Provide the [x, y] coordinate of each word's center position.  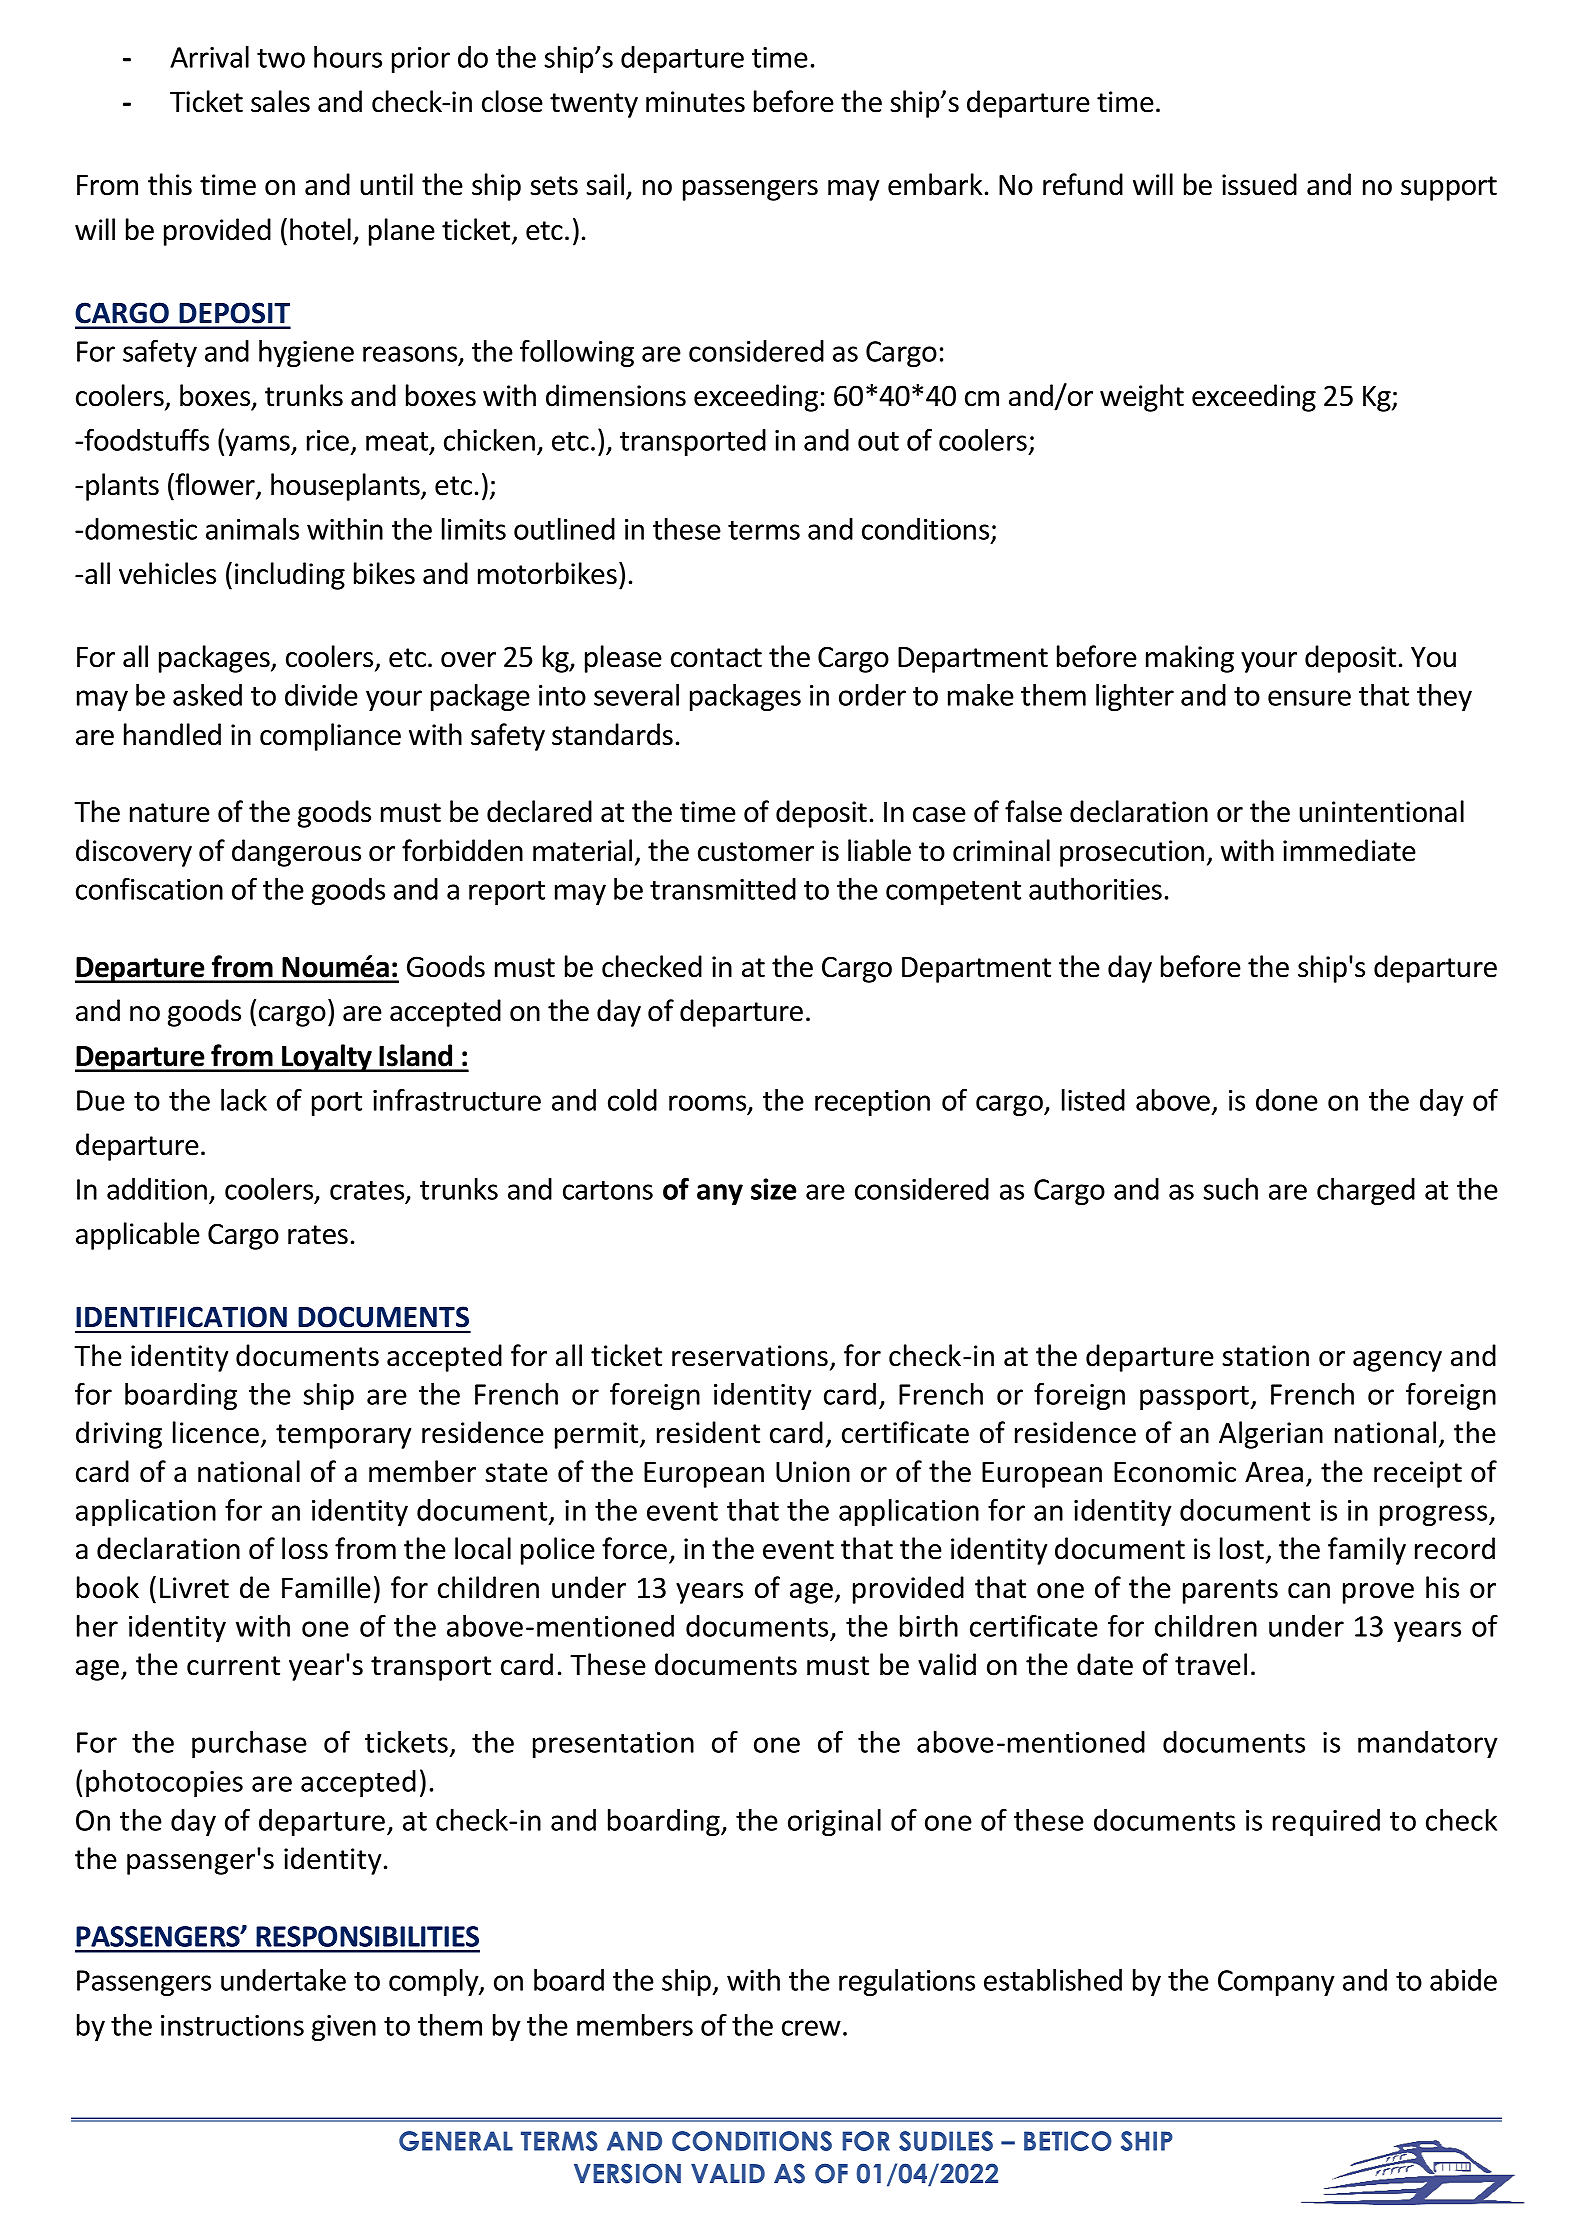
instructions [232, 2025]
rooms [709, 1104]
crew [811, 2028]
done [1287, 1100]
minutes [695, 102]
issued [1259, 184]
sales [280, 101]
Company [1276, 1983]
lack [244, 1100]
